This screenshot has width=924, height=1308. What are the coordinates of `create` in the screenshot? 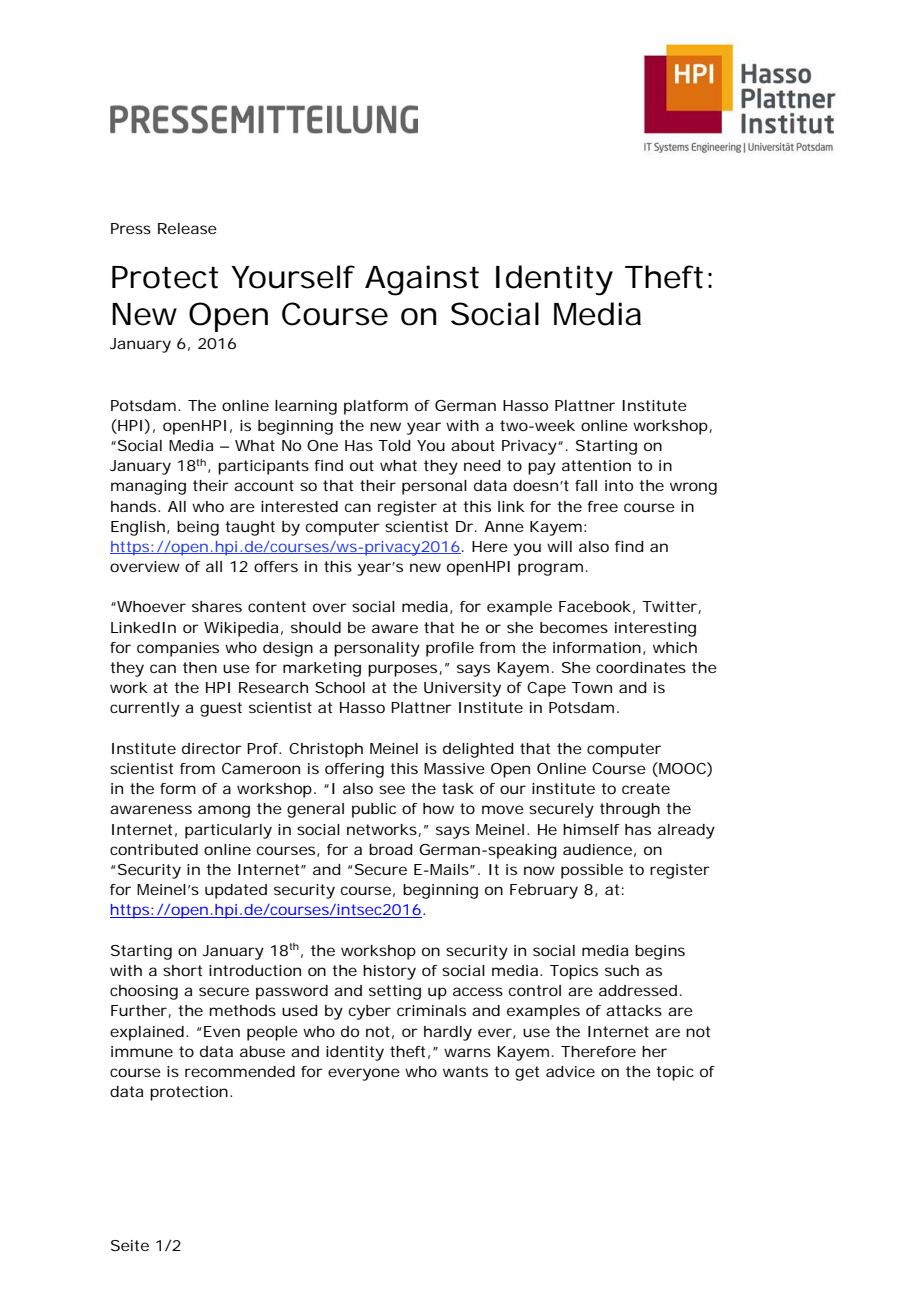 It's located at (646, 788).
